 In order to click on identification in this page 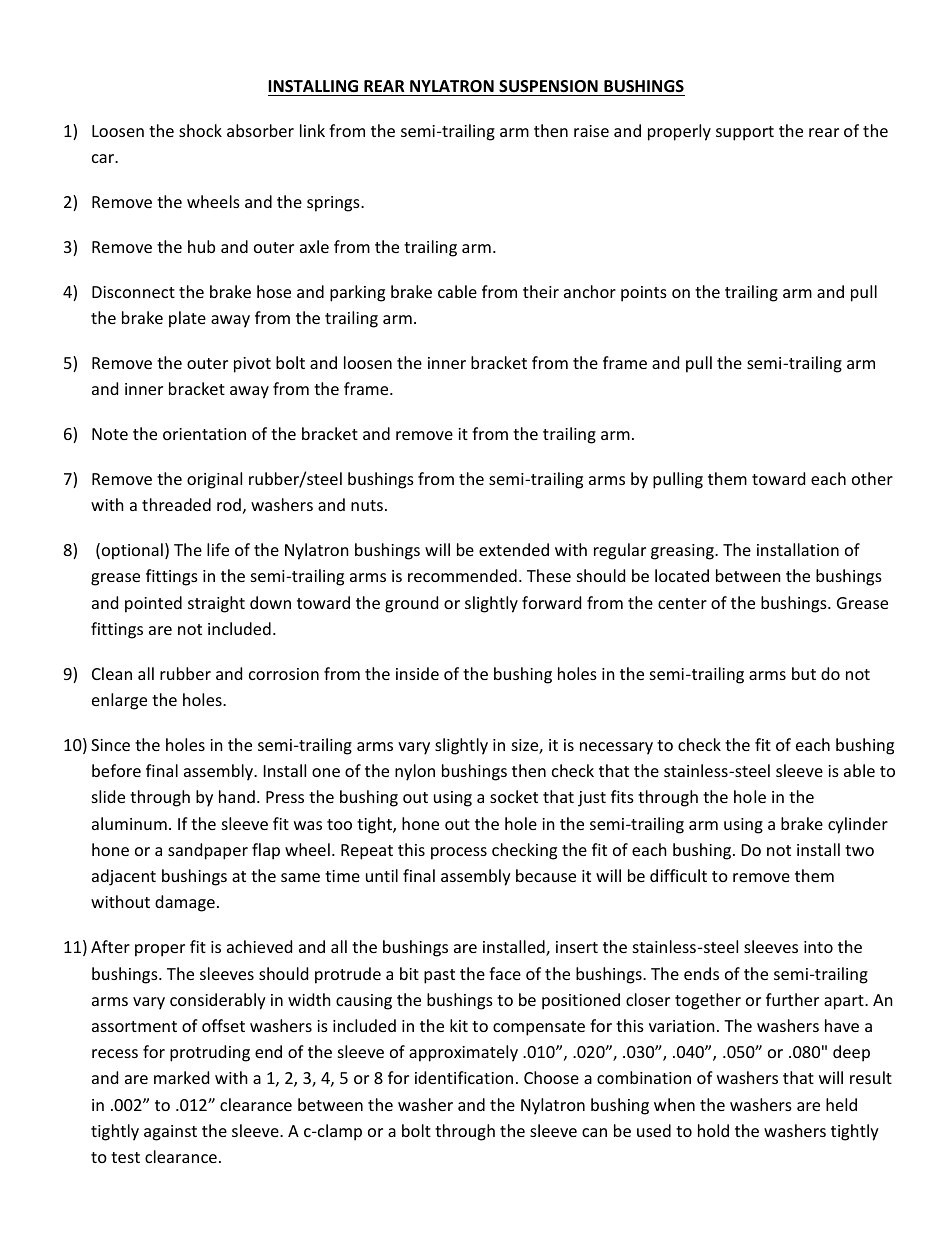, I will do `click(464, 1077)`.
